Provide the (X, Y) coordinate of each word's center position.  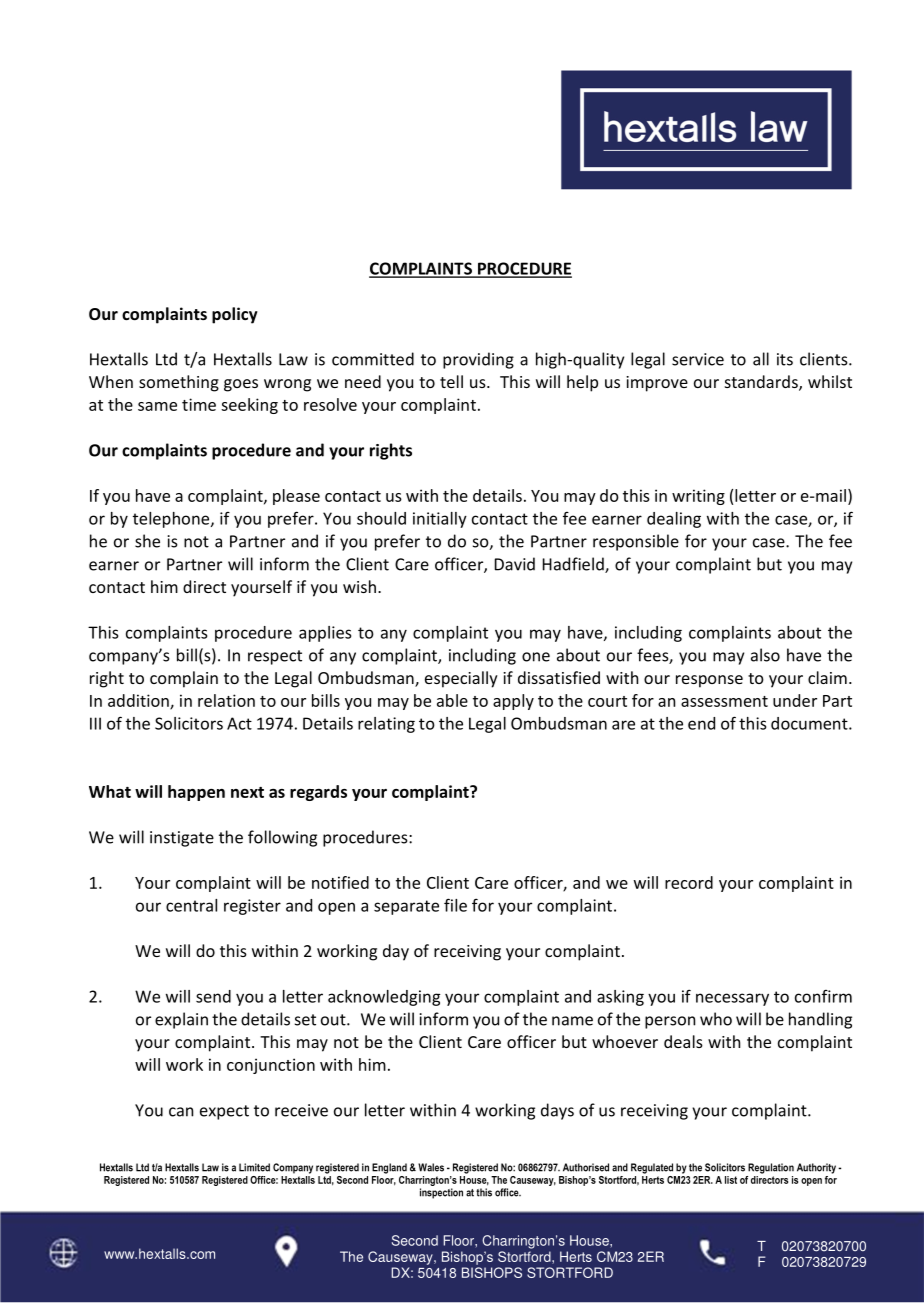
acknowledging (384, 998)
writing (698, 497)
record (689, 882)
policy (235, 315)
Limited (254, 1167)
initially (440, 520)
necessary (732, 999)
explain (181, 1020)
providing (478, 360)
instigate (182, 839)
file (455, 905)
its (785, 359)
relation (226, 700)
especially (461, 679)
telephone (172, 520)
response (709, 681)
